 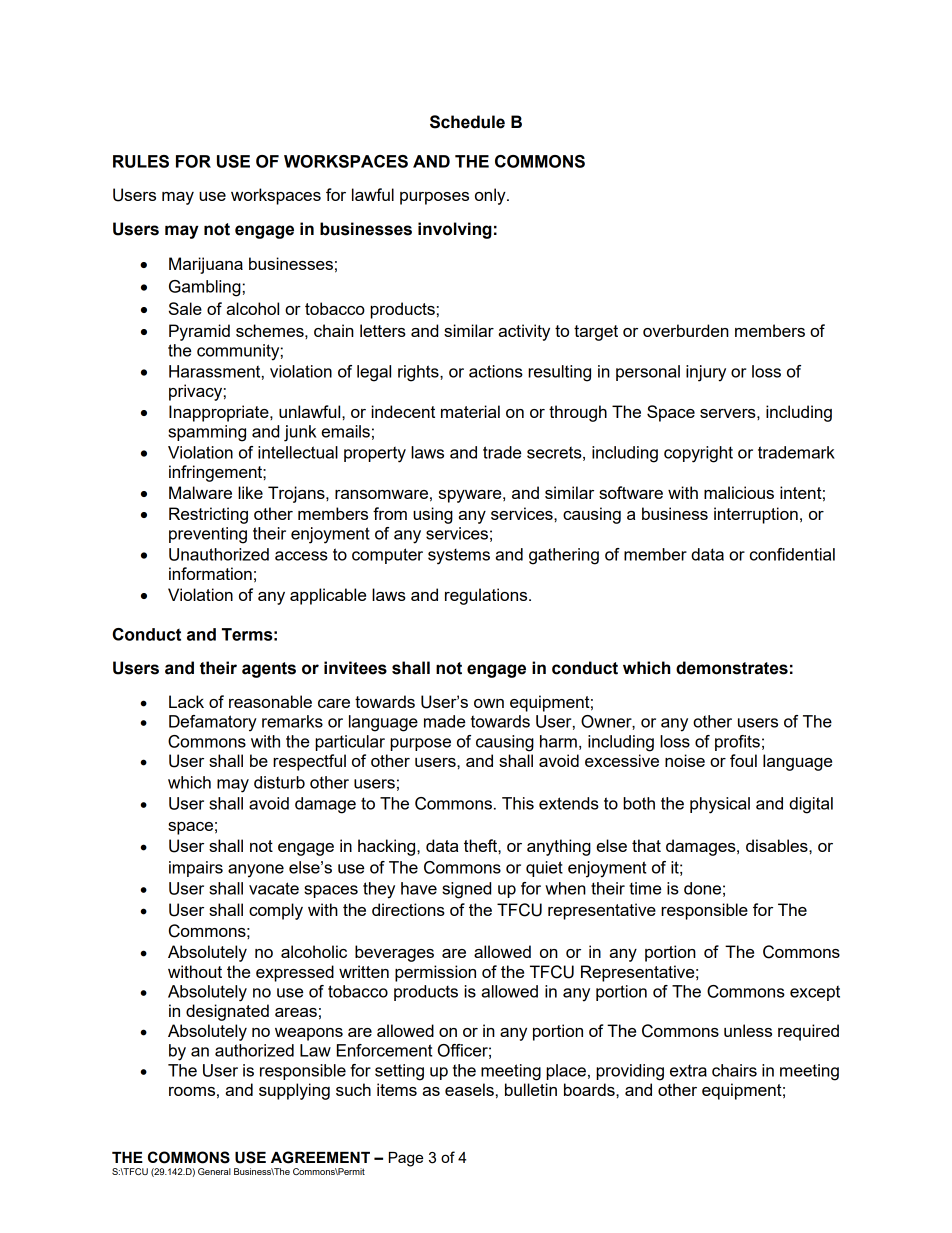 I want to click on General, so click(x=214, y=1171).
